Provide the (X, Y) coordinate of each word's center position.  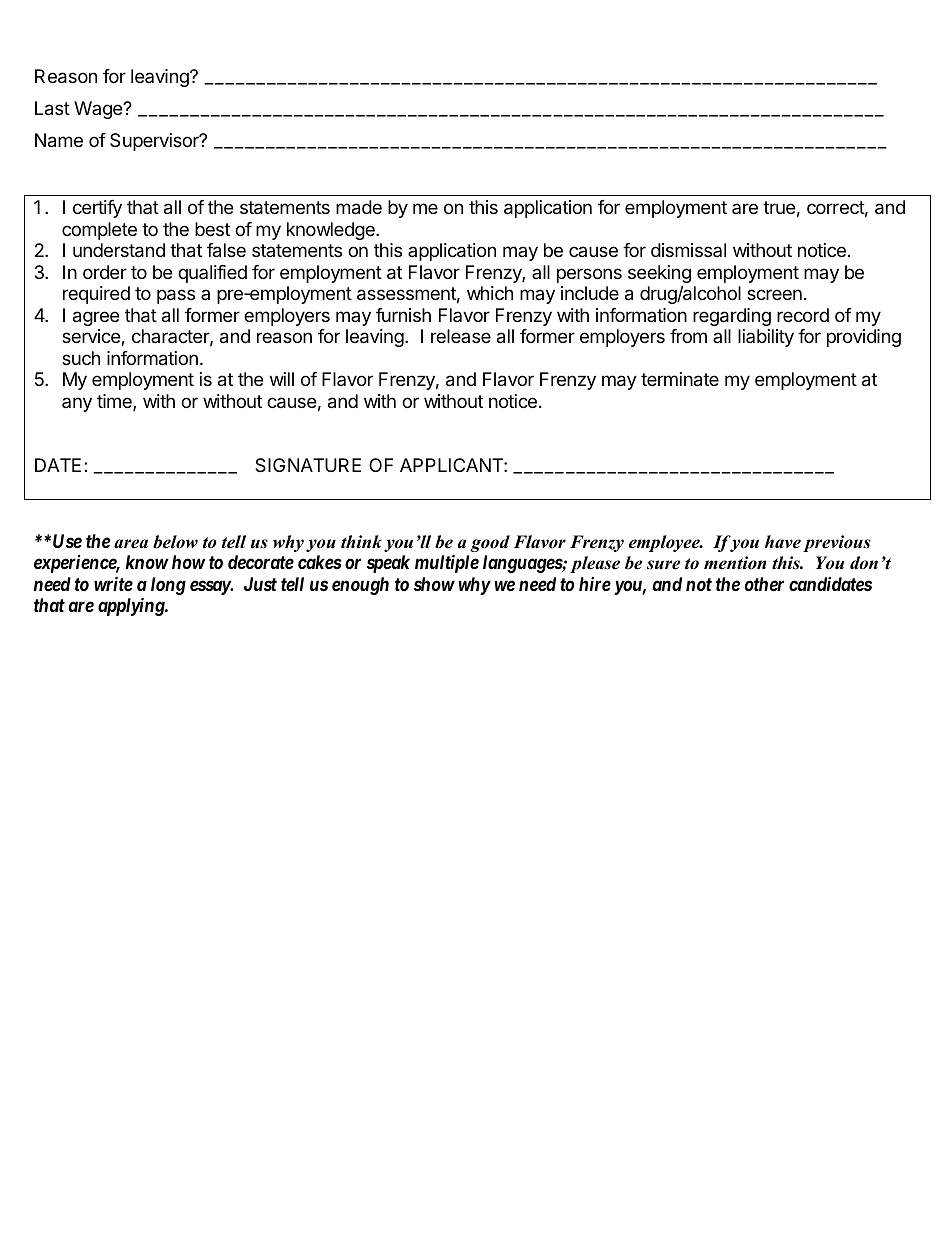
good (490, 543)
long (168, 586)
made (359, 207)
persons (589, 275)
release (461, 336)
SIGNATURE (308, 465)
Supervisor (155, 142)
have (783, 542)
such (81, 358)
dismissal (688, 250)
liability (766, 338)
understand (119, 250)
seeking (659, 275)
